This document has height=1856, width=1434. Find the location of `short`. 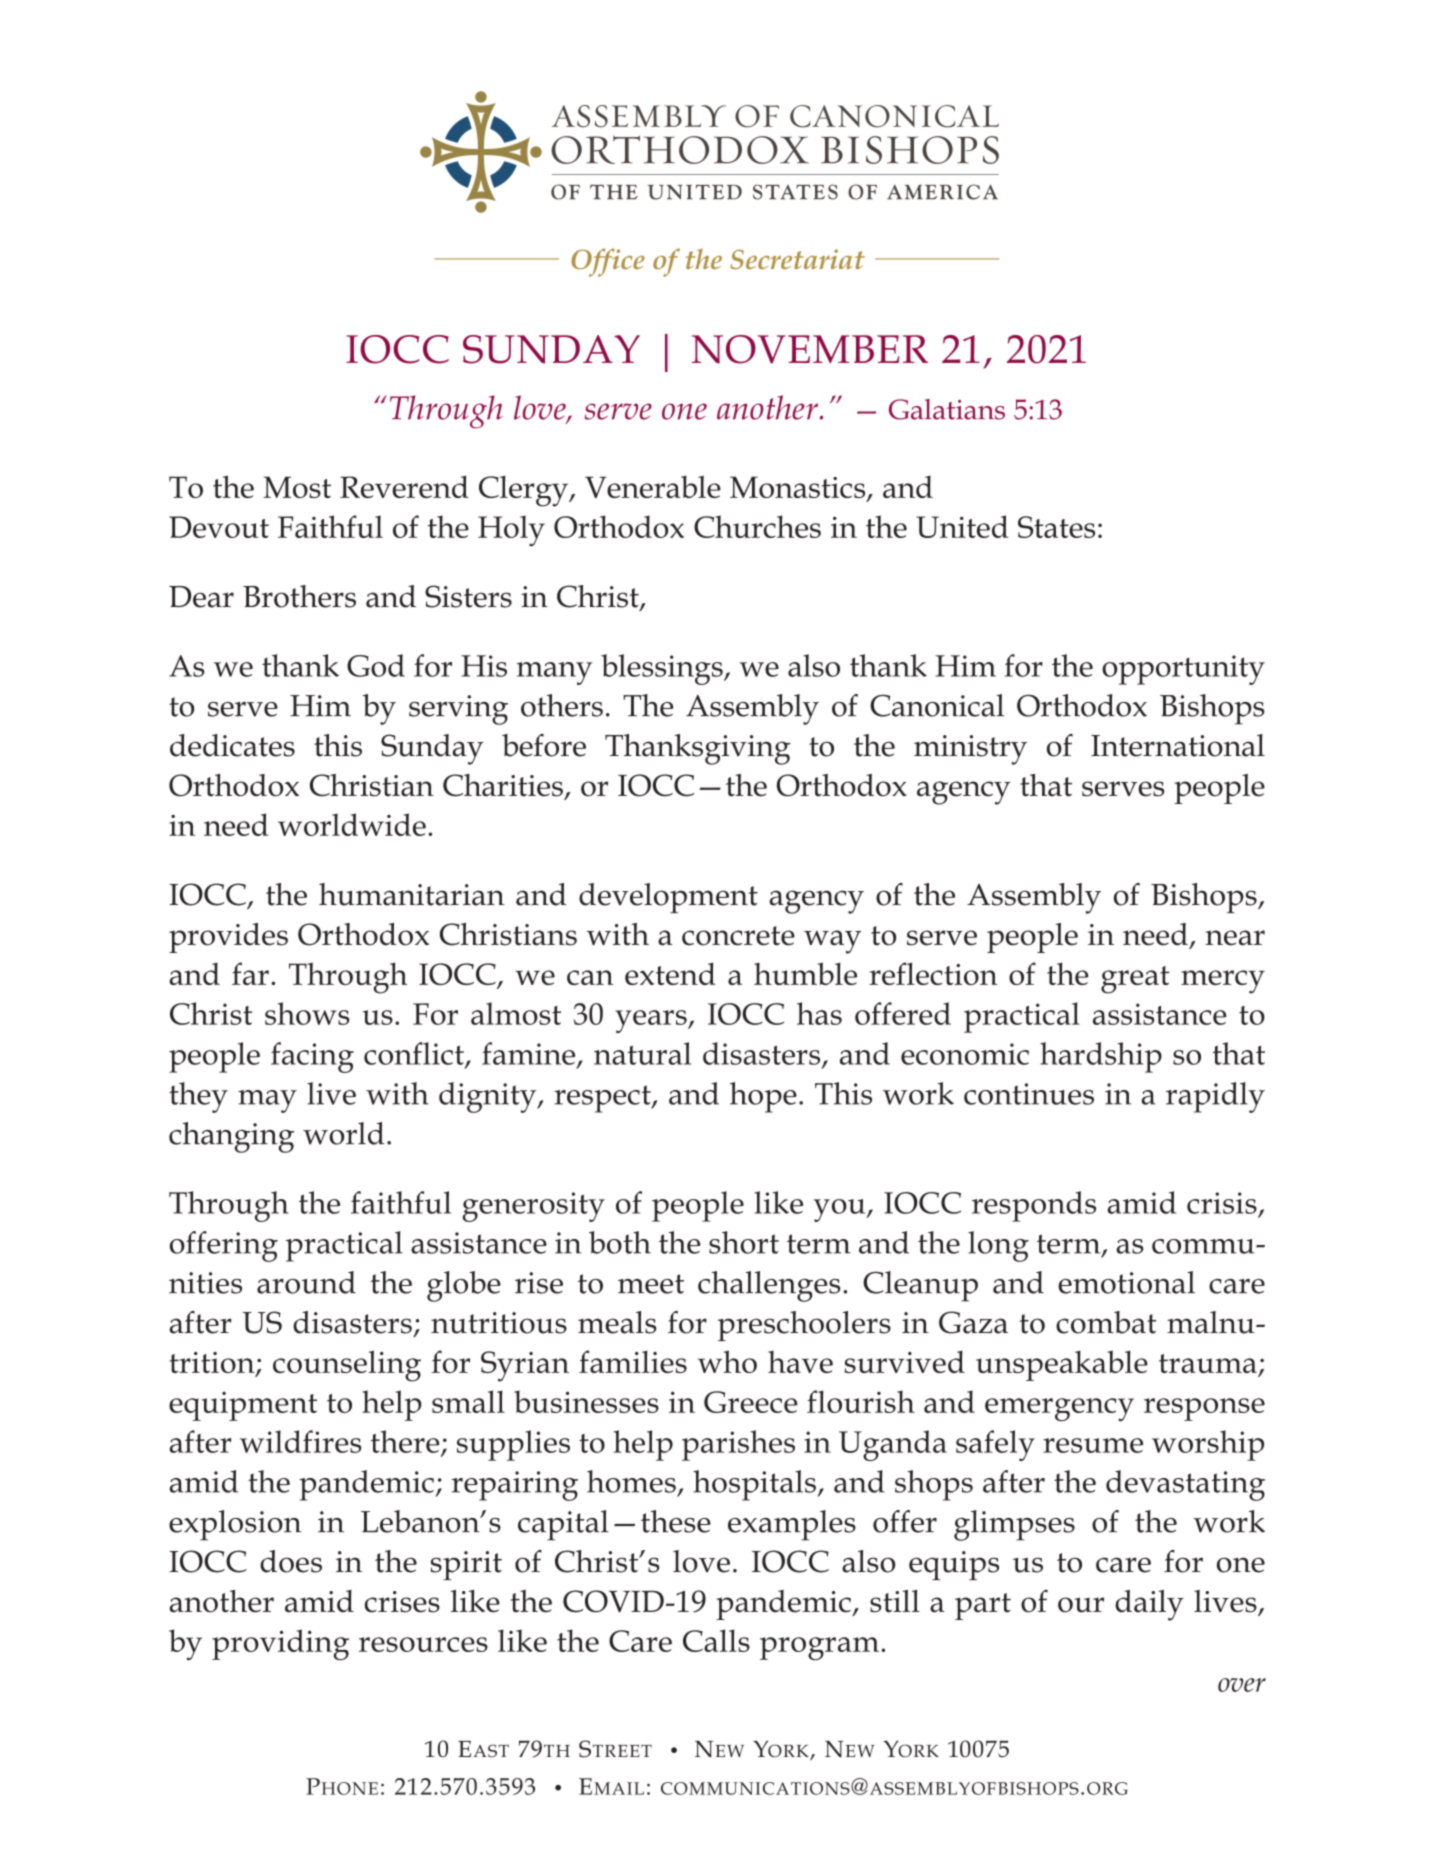

short is located at coordinates (744, 1242).
